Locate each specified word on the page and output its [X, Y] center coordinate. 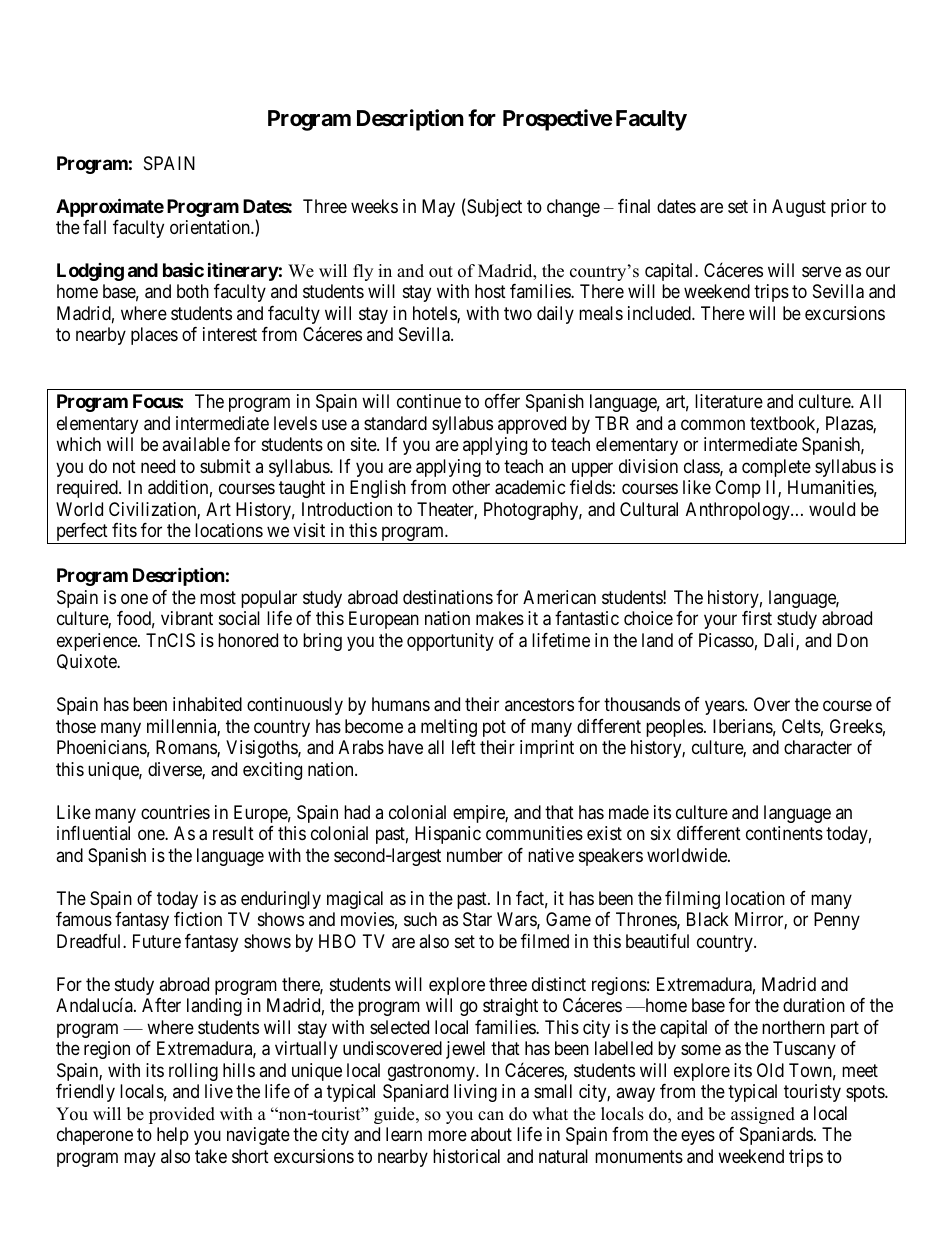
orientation [211, 227]
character [818, 747]
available [196, 444]
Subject [493, 207]
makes [500, 618]
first [757, 618]
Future [157, 941]
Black [708, 919]
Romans [187, 748]
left [464, 747]
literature [729, 401]
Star [477, 919]
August [799, 208]
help [173, 1136]
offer [502, 401]
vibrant [187, 618]
